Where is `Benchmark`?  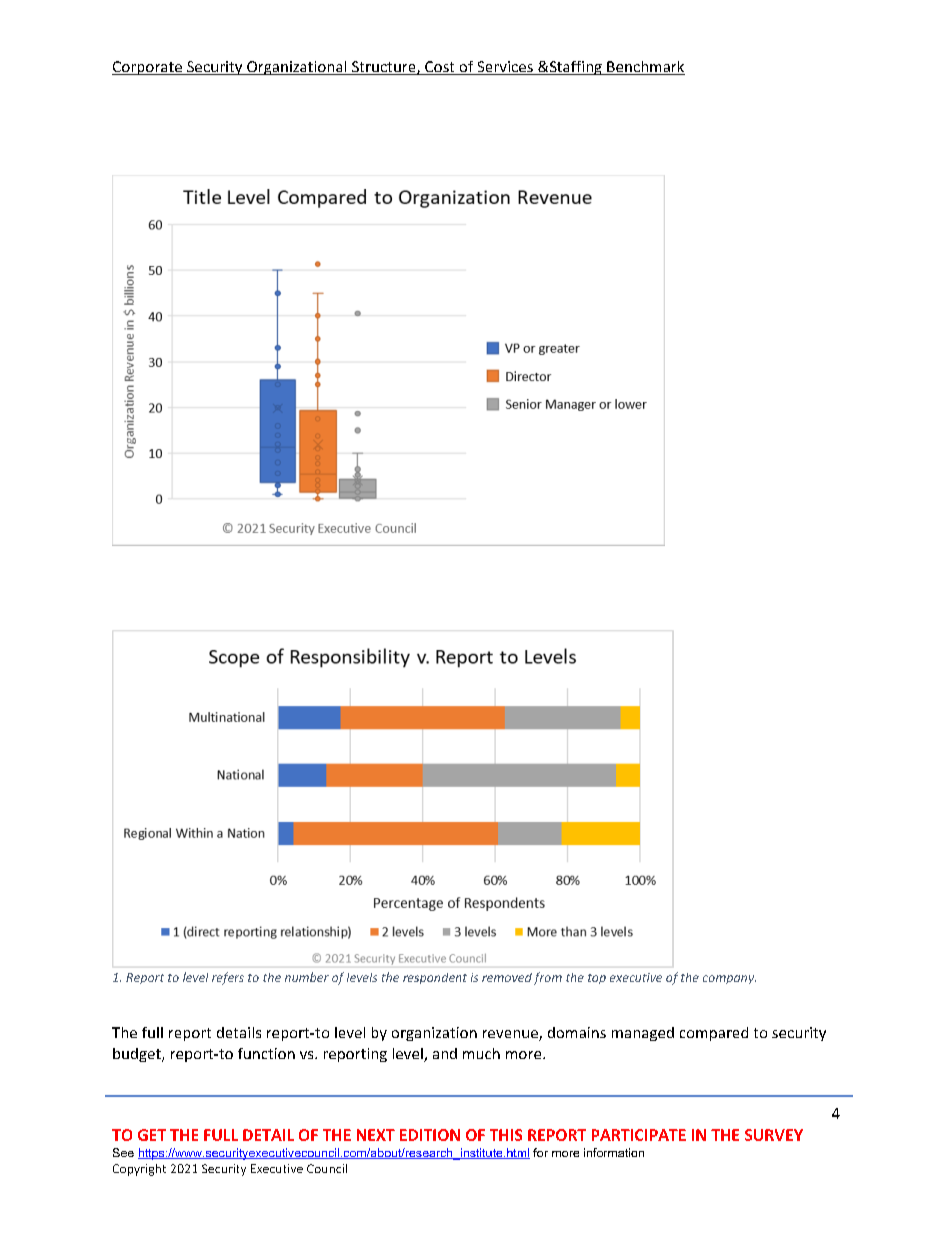 Benchmark is located at coordinates (645, 68).
